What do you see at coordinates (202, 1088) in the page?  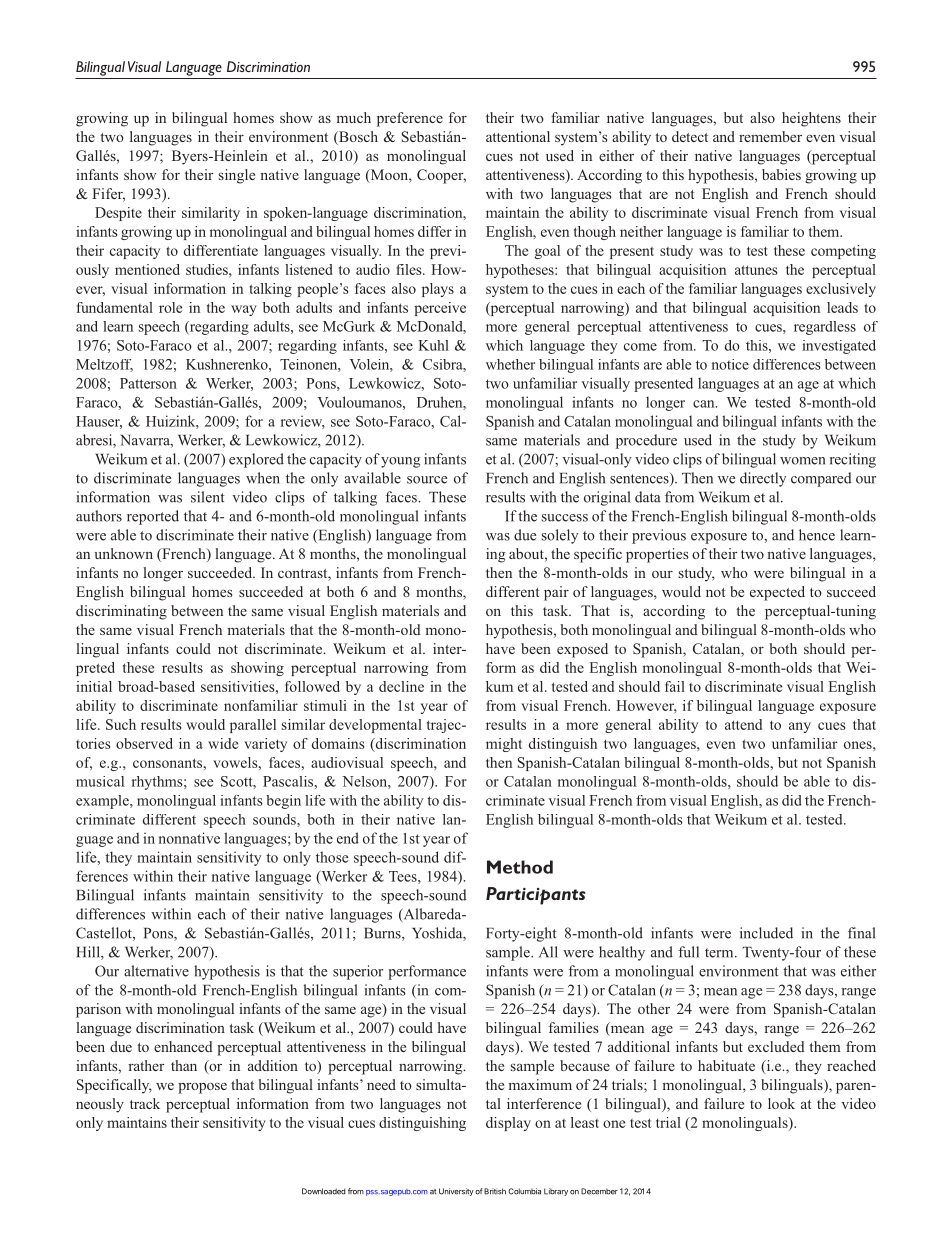 I see `propose` at bounding box center [202, 1088].
